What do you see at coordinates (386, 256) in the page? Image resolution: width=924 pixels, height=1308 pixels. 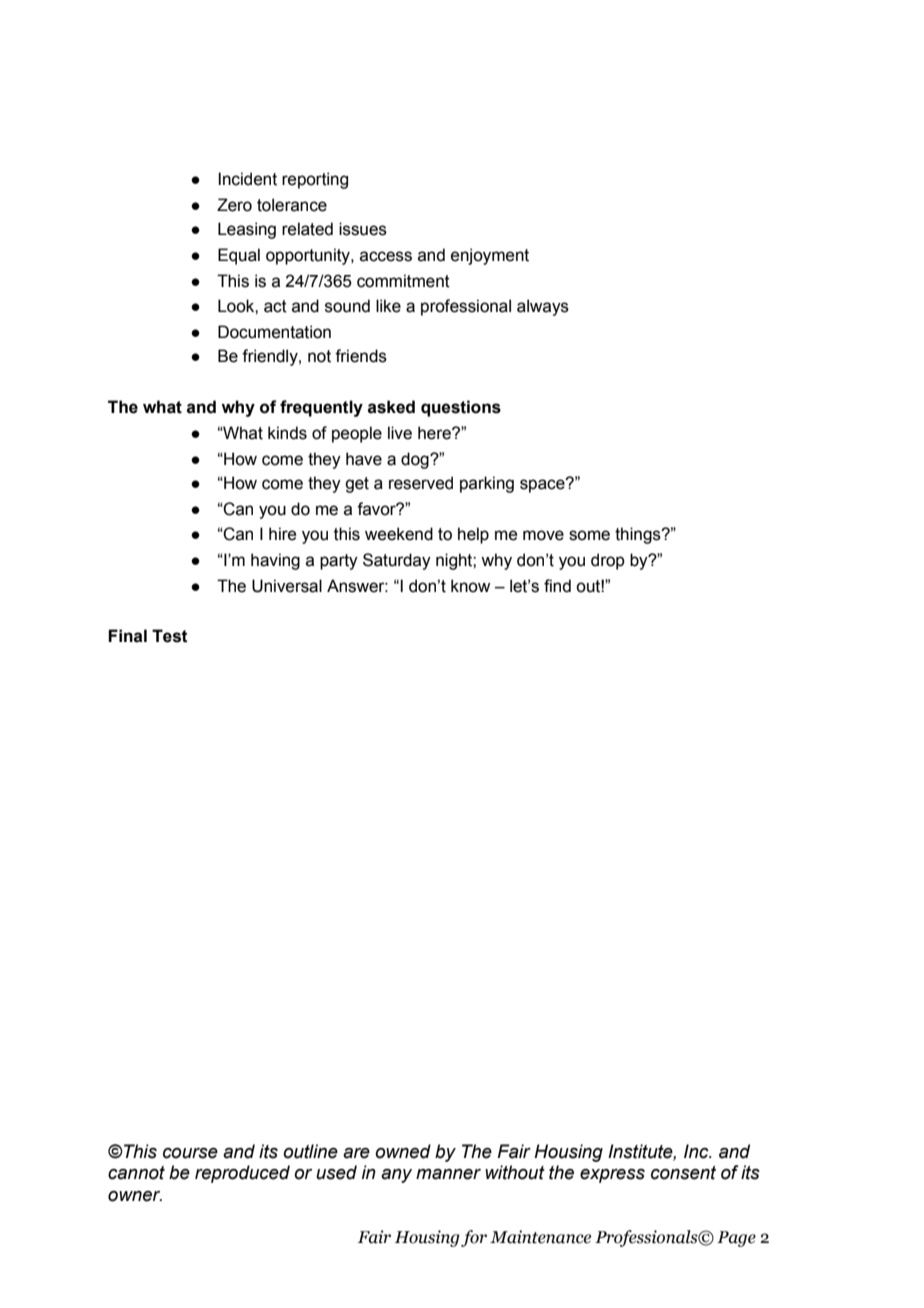 I see `access` at bounding box center [386, 256].
